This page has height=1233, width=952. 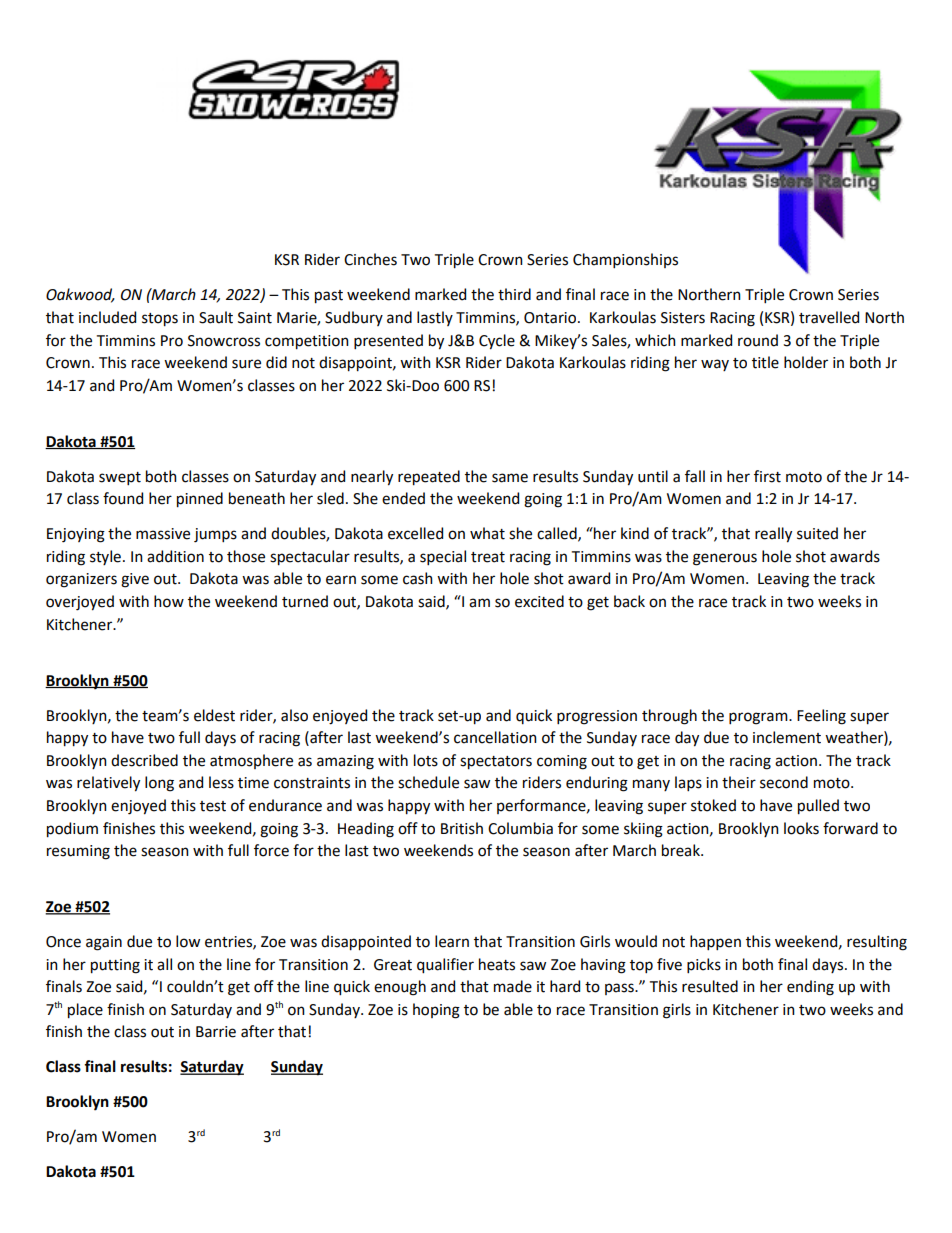 What do you see at coordinates (510, 478) in the page?
I see `same` at bounding box center [510, 478].
